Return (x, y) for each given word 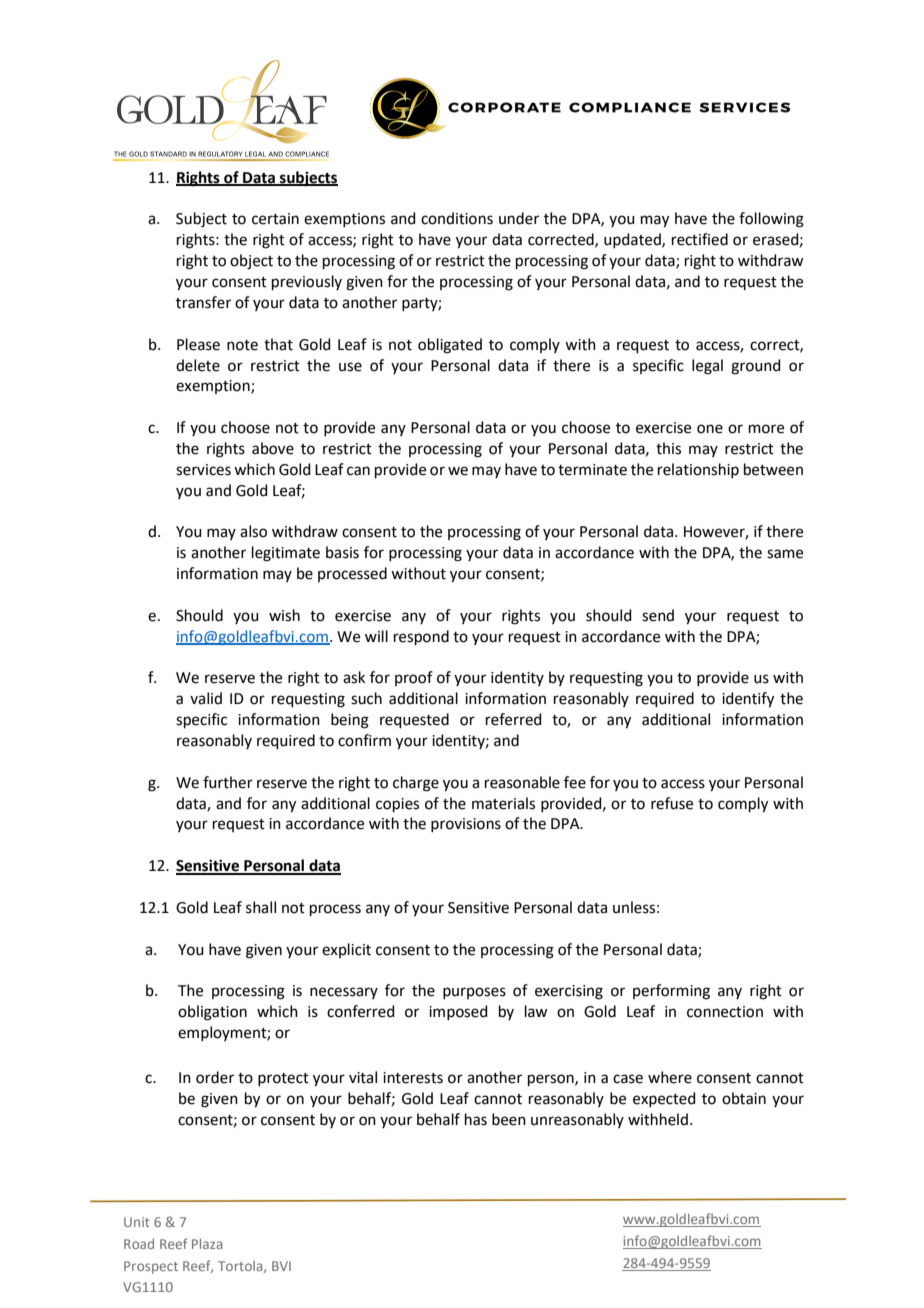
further (228, 782)
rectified (700, 239)
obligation (212, 1013)
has (476, 1119)
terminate (592, 470)
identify (748, 700)
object (251, 262)
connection (725, 1012)
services (203, 470)
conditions (457, 218)
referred (514, 719)
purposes (474, 993)
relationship (698, 470)
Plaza (207, 1244)
